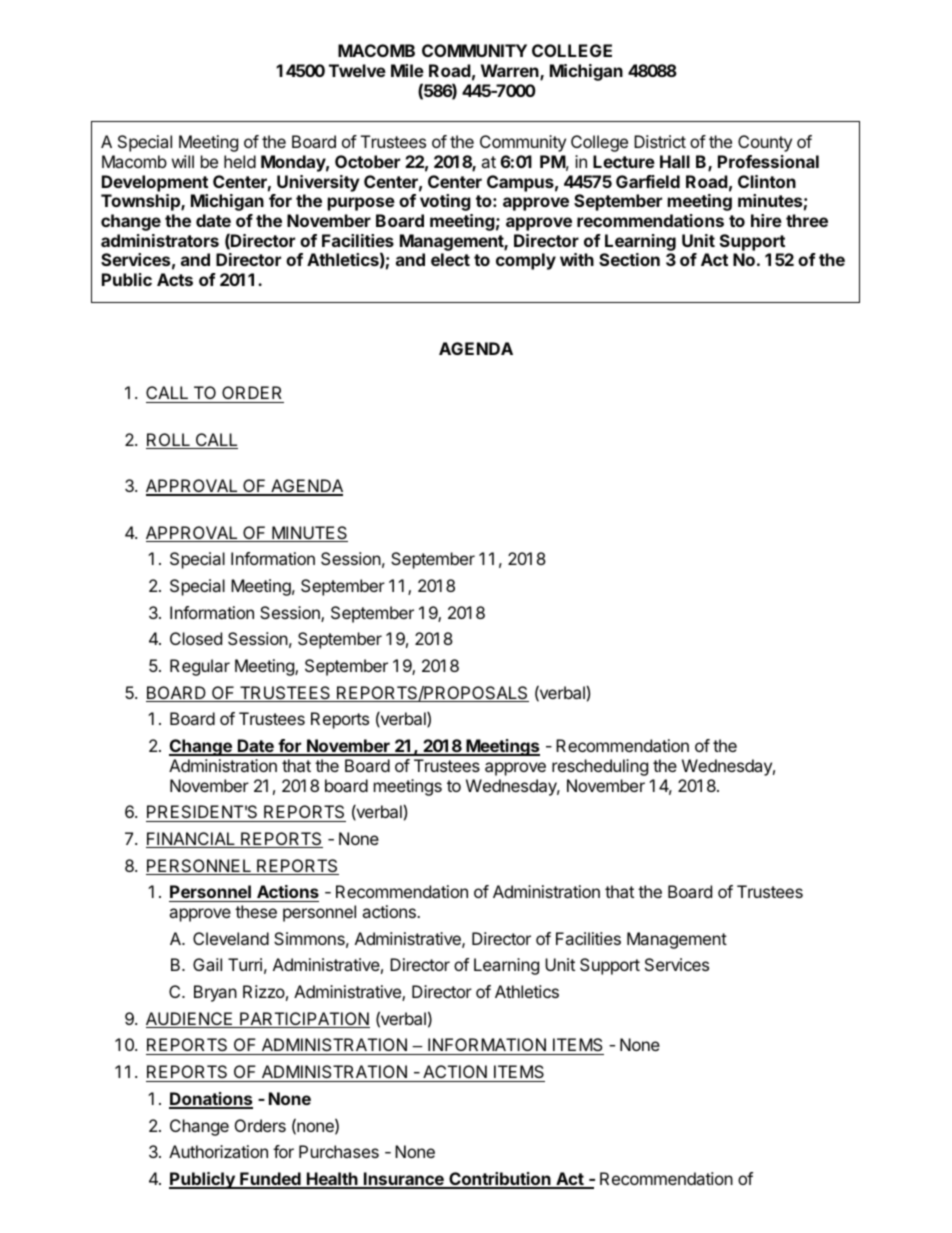 The width and height of the screenshot is (952, 1233). What do you see at coordinates (629, 259) in the screenshot?
I see `Section` at bounding box center [629, 259].
